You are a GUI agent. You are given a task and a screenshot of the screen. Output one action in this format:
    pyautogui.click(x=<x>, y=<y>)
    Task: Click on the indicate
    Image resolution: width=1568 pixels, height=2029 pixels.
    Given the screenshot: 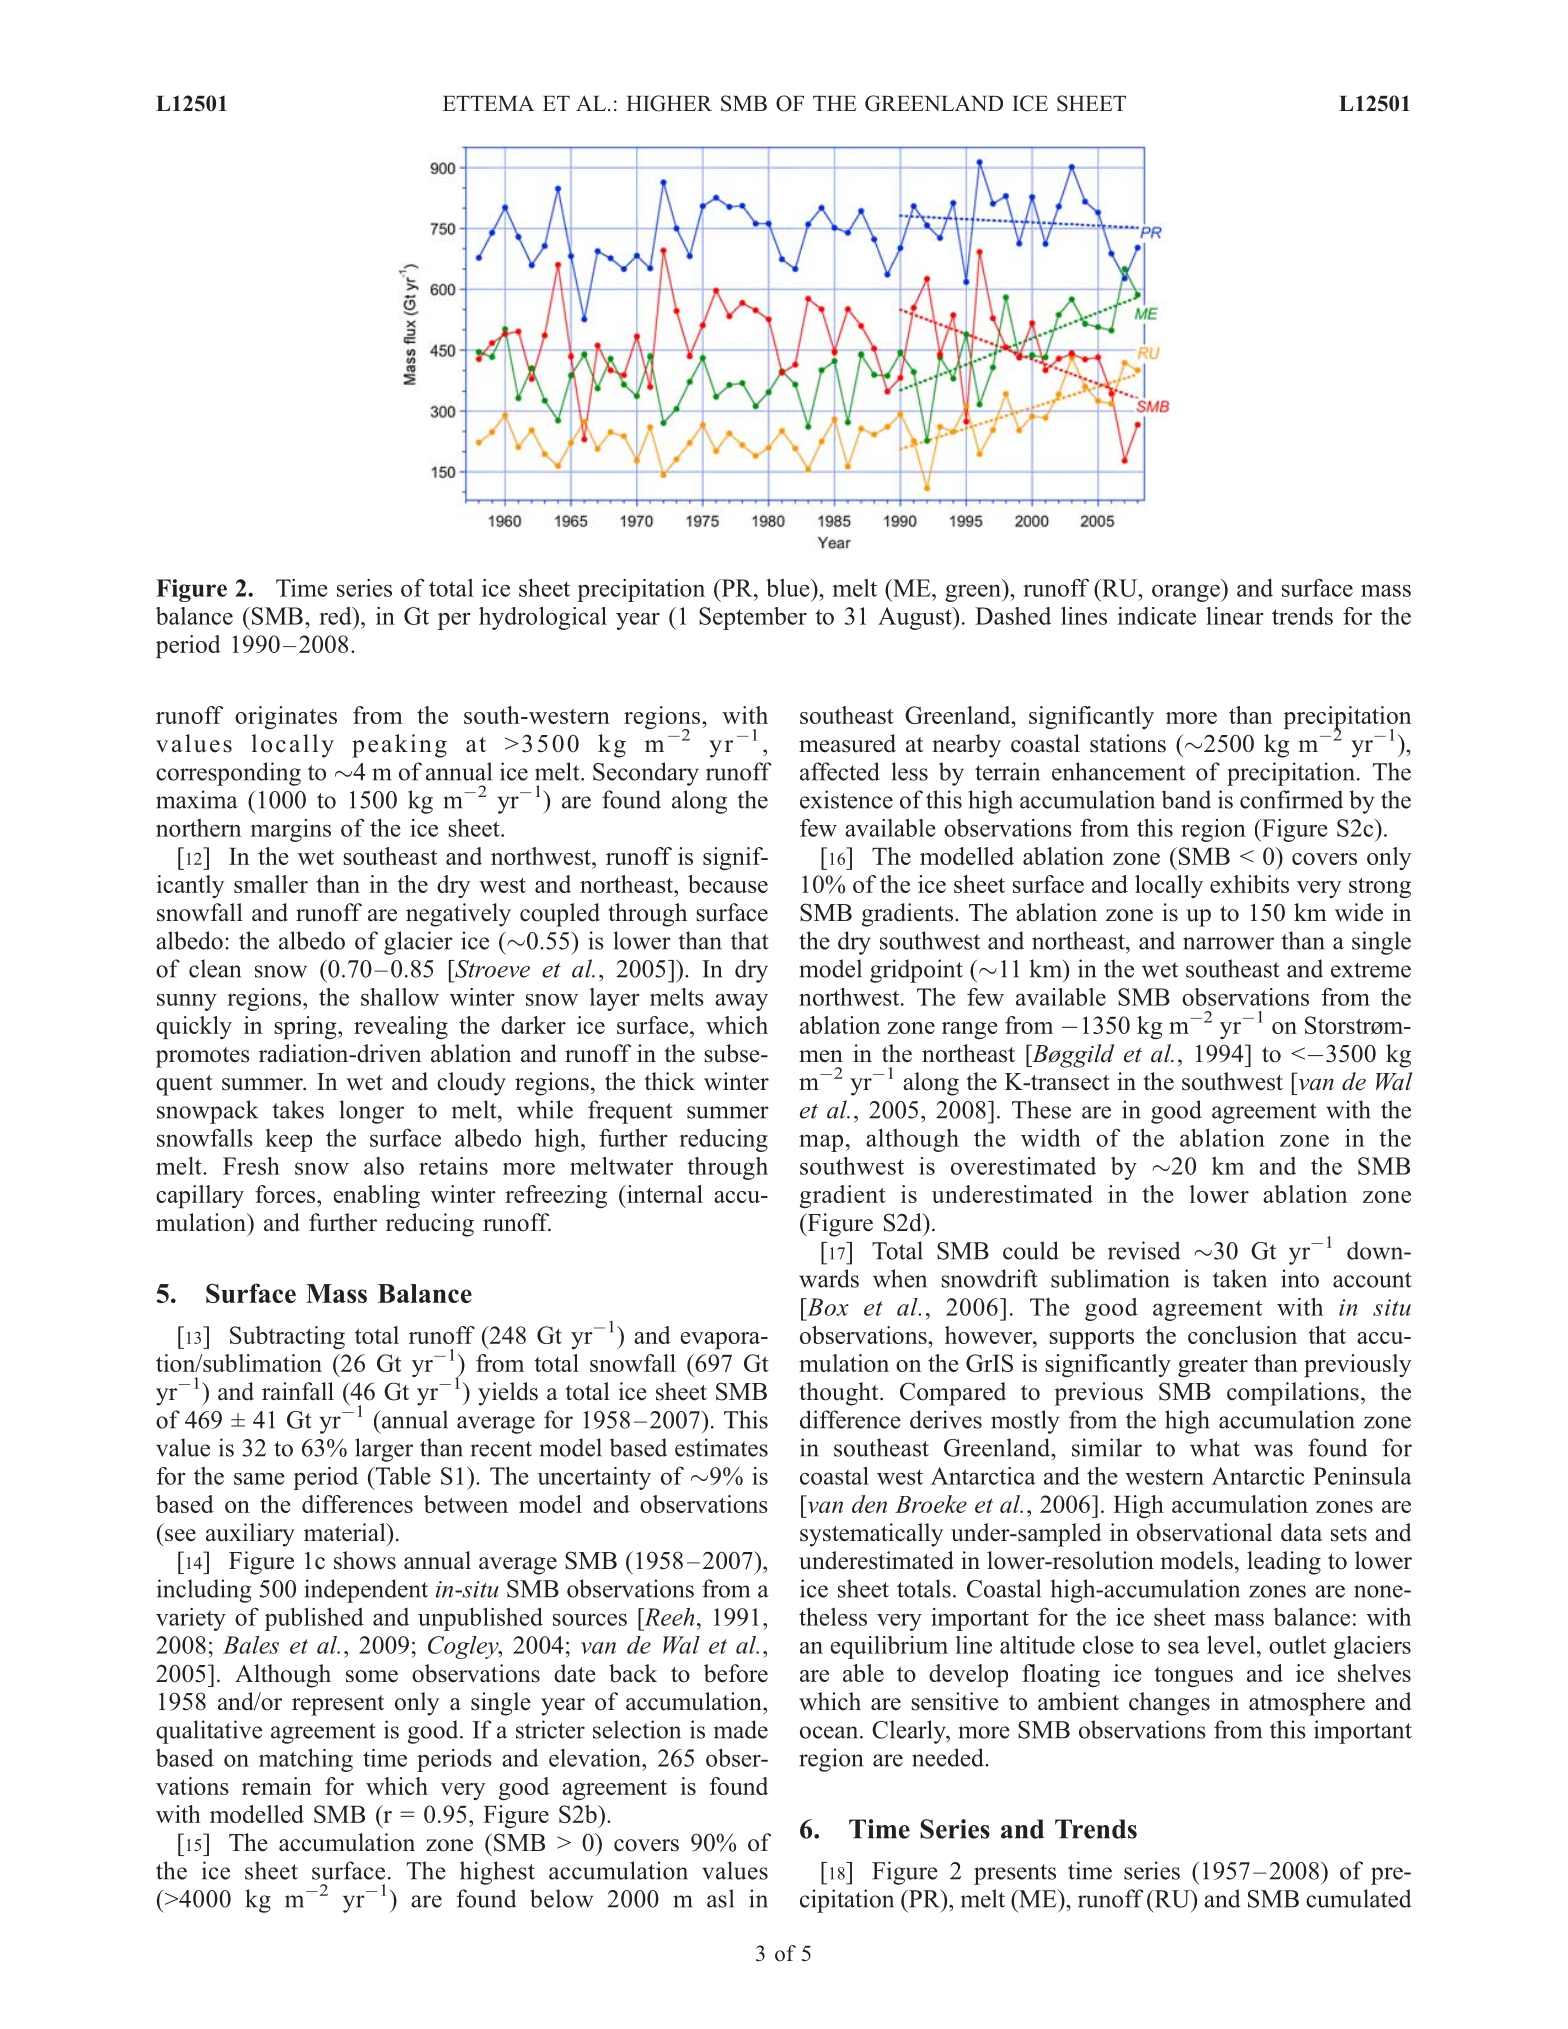 What is the action you would take?
    pyautogui.click(x=1157, y=616)
